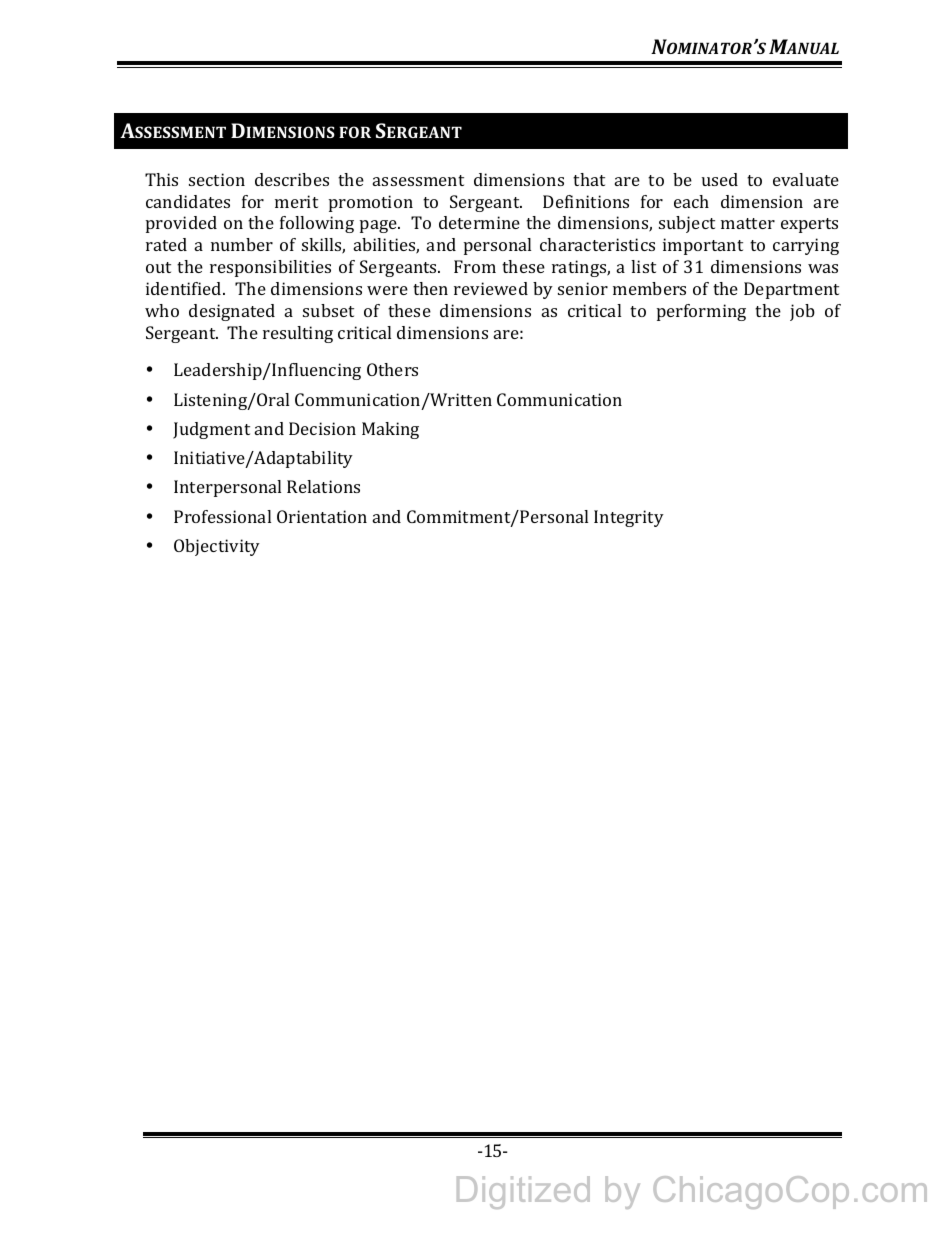 This page has height=1233, width=952. Describe the element at coordinates (217, 179) in the page. I see `section` at that location.
